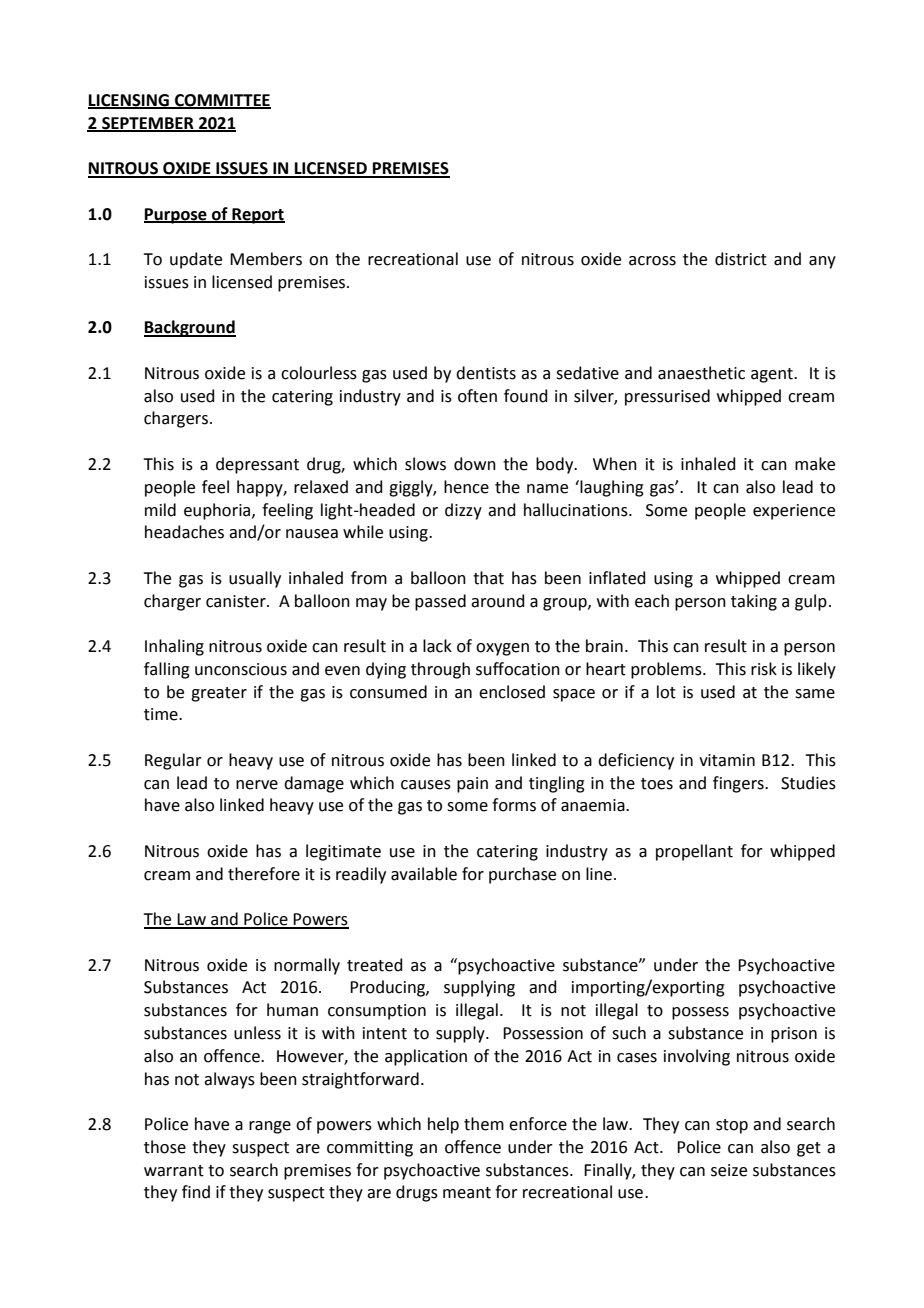  I want to click on COMMITTEE, so click(222, 101).
